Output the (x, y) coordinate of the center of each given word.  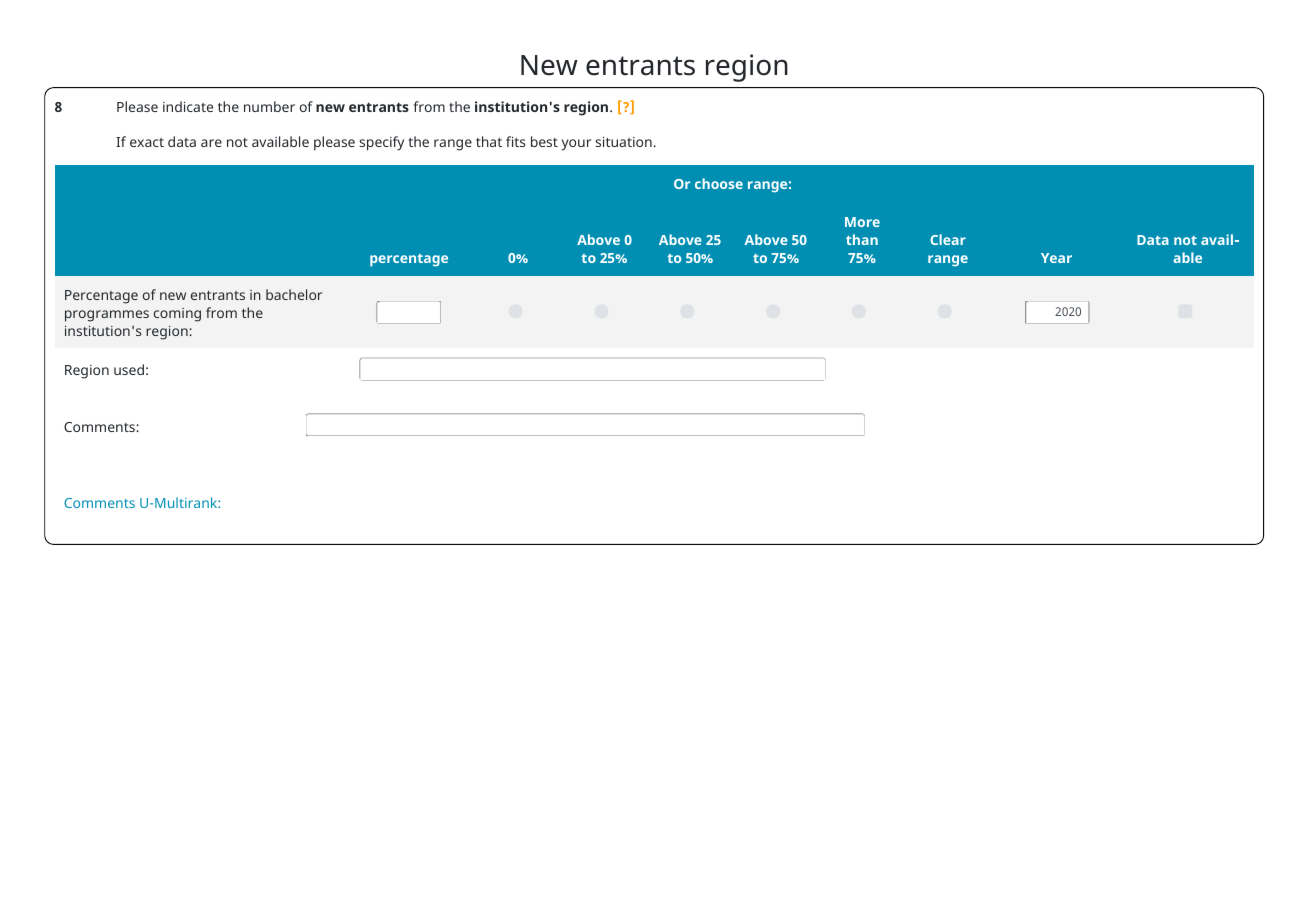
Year (1056, 258)
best (544, 141)
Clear (948, 239)
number (269, 106)
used (129, 369)
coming (177, 315)
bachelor (294, 294)
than (862, 239)
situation (624, 142)
